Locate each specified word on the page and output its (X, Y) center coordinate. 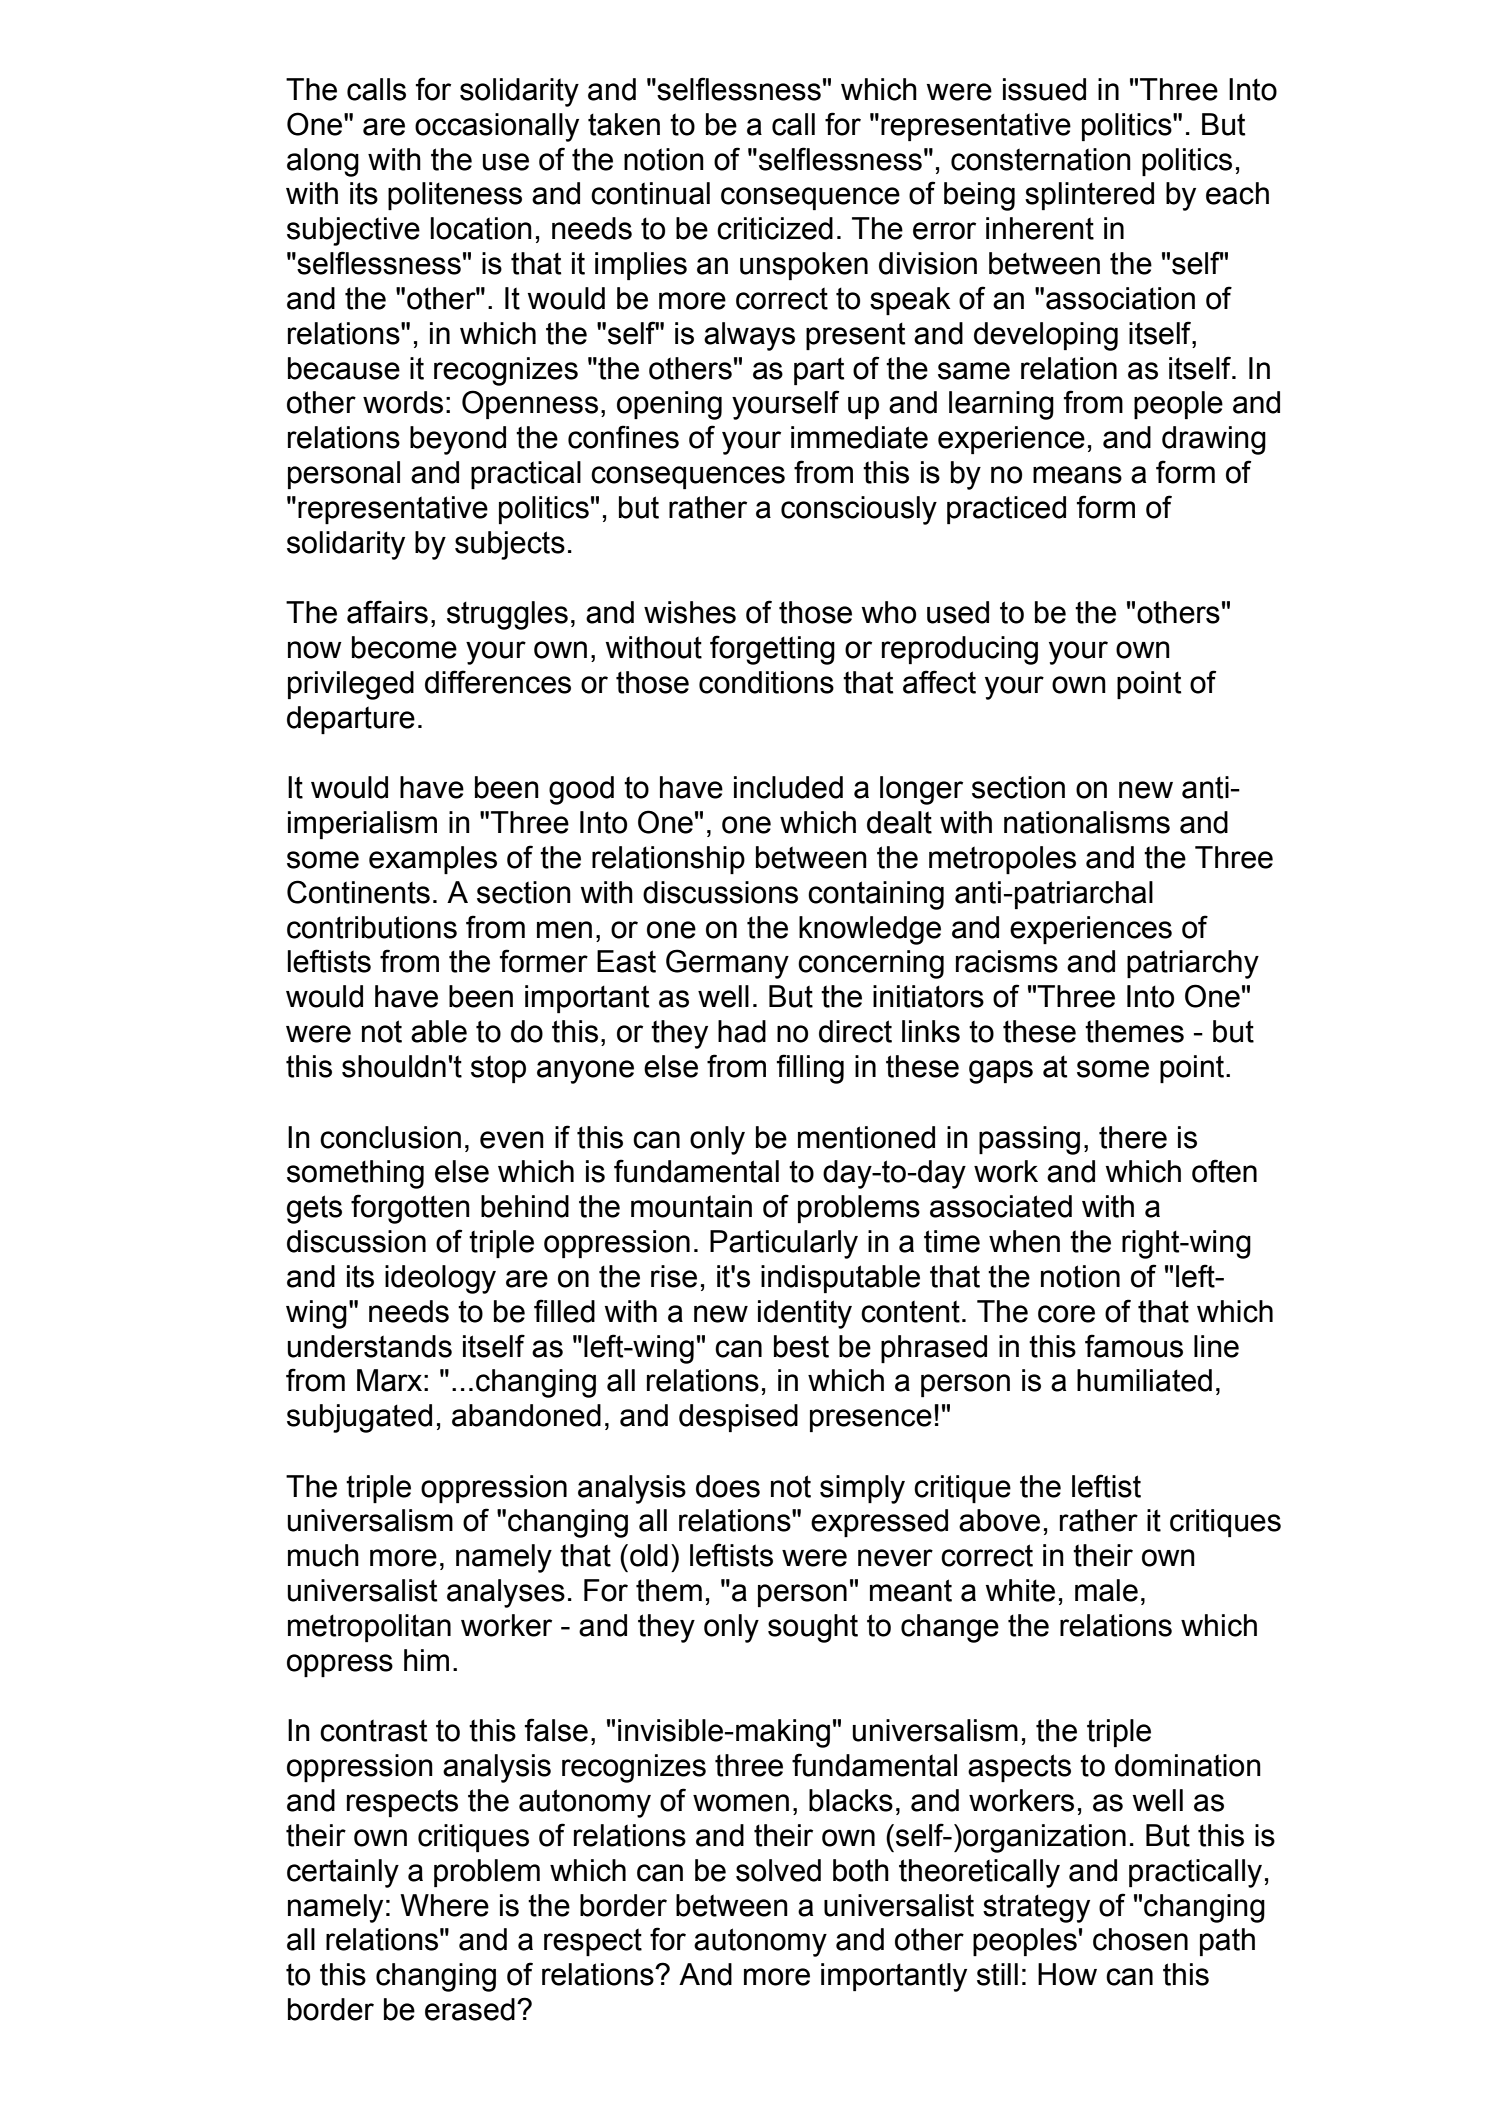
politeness (455, 196)
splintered (1089, 196)
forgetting (772, 650)
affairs (387, 612)
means (1077, 475)
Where (444, 1905)
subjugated (359, 1418)
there (1133, 1137)
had (742, 1031)
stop (498, 1069)
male (1106, 1590)
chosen (1140, 1939)
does (728, 1486)
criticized (775, 228)
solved (778, 1870)
